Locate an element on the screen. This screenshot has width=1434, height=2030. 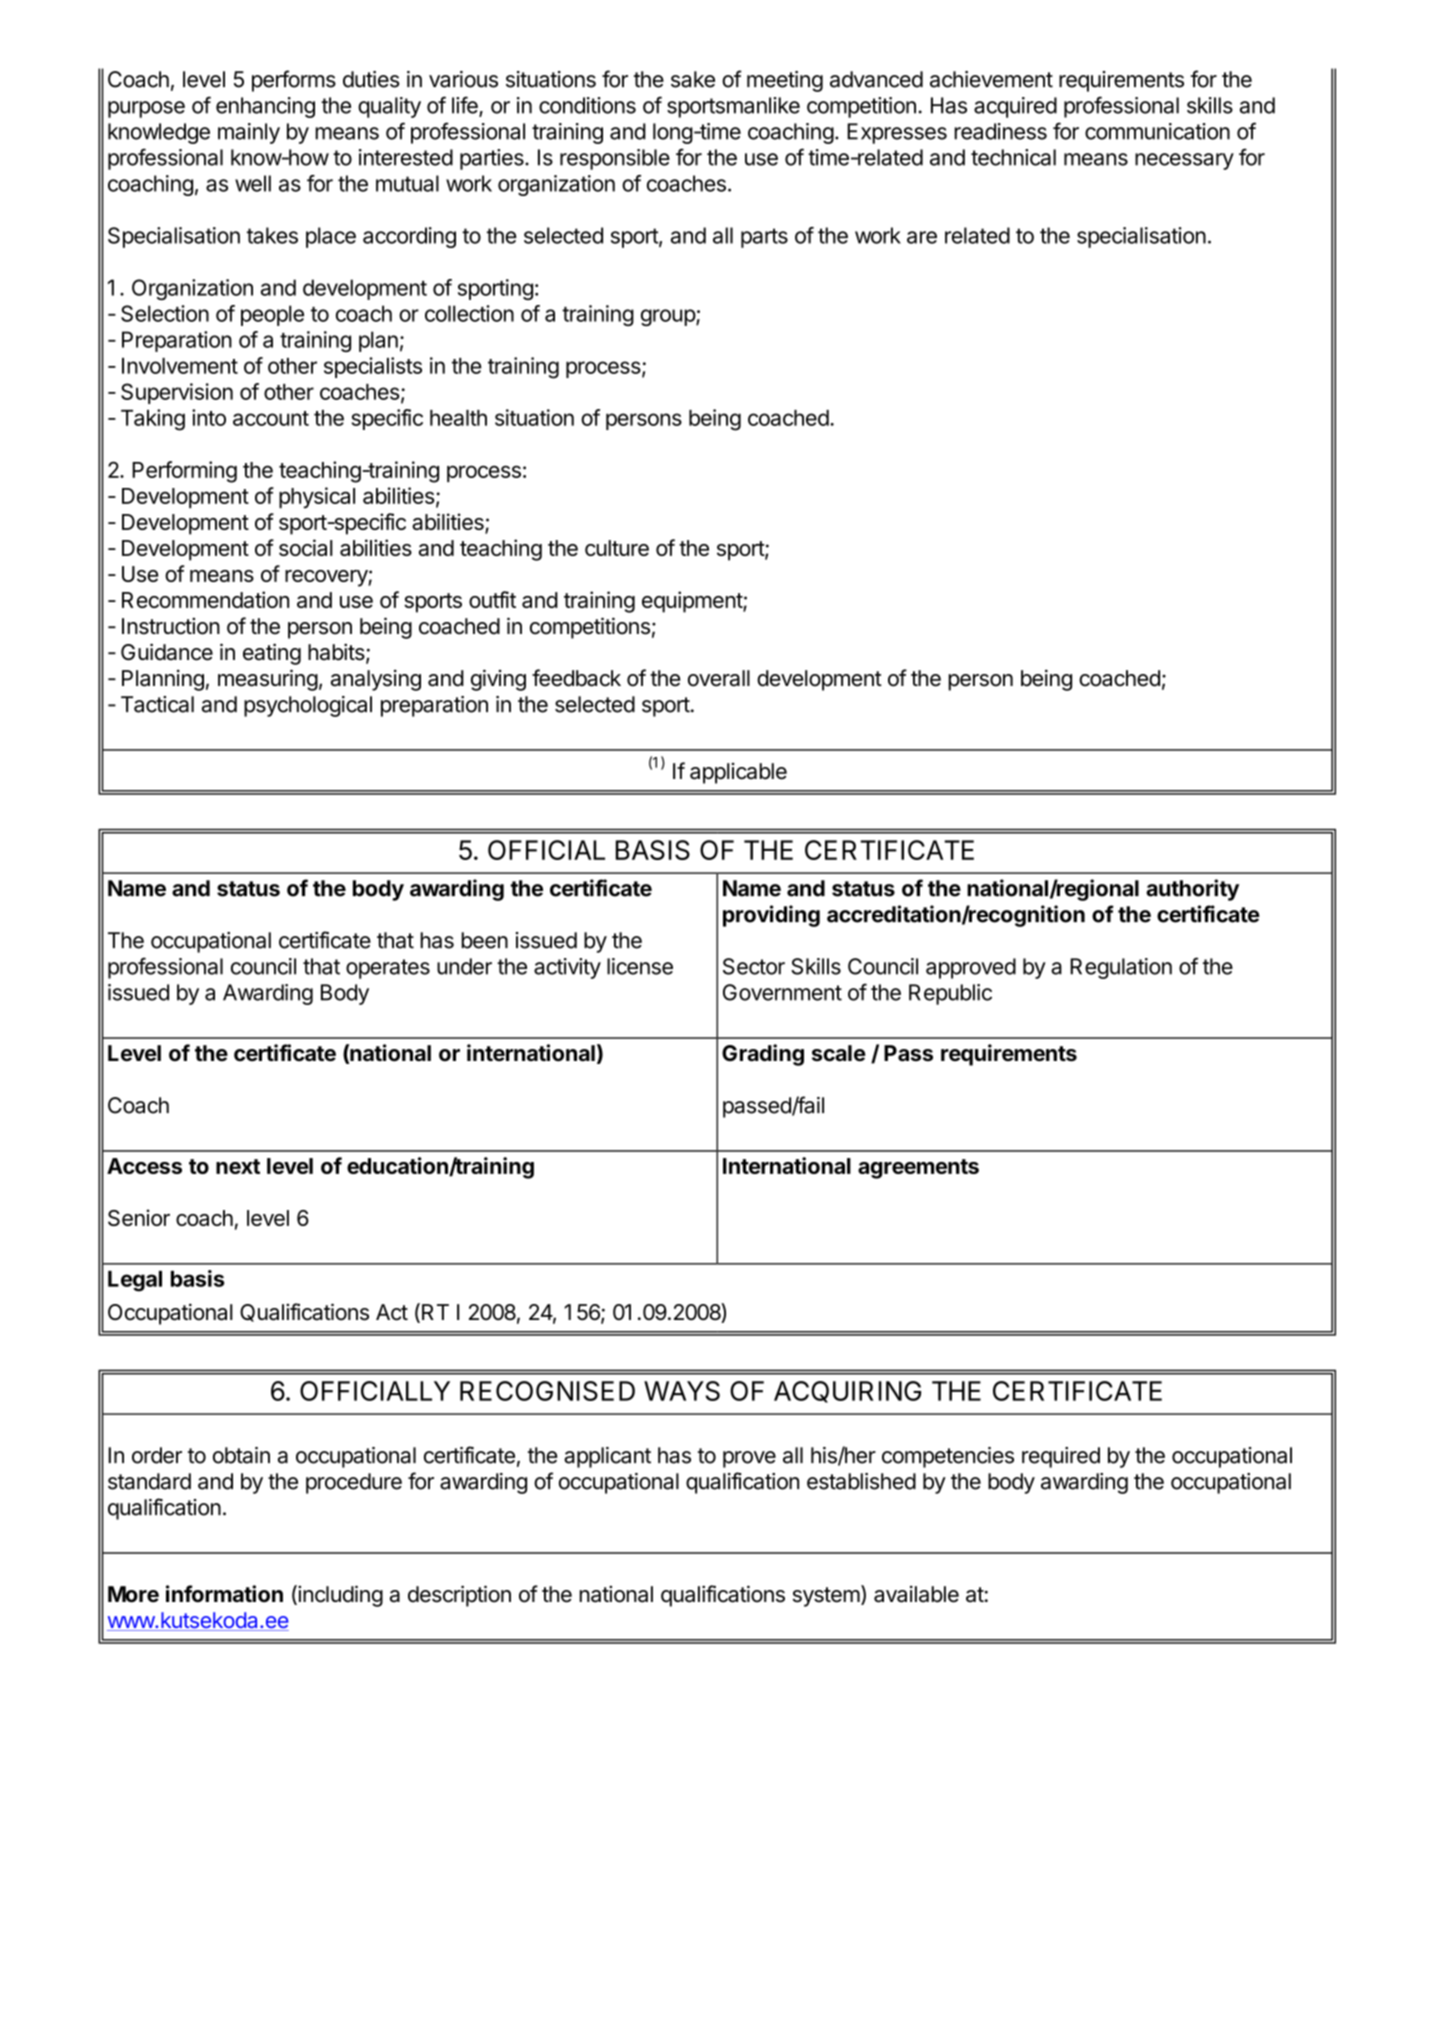
physical is located at coordinates (317, 498).
